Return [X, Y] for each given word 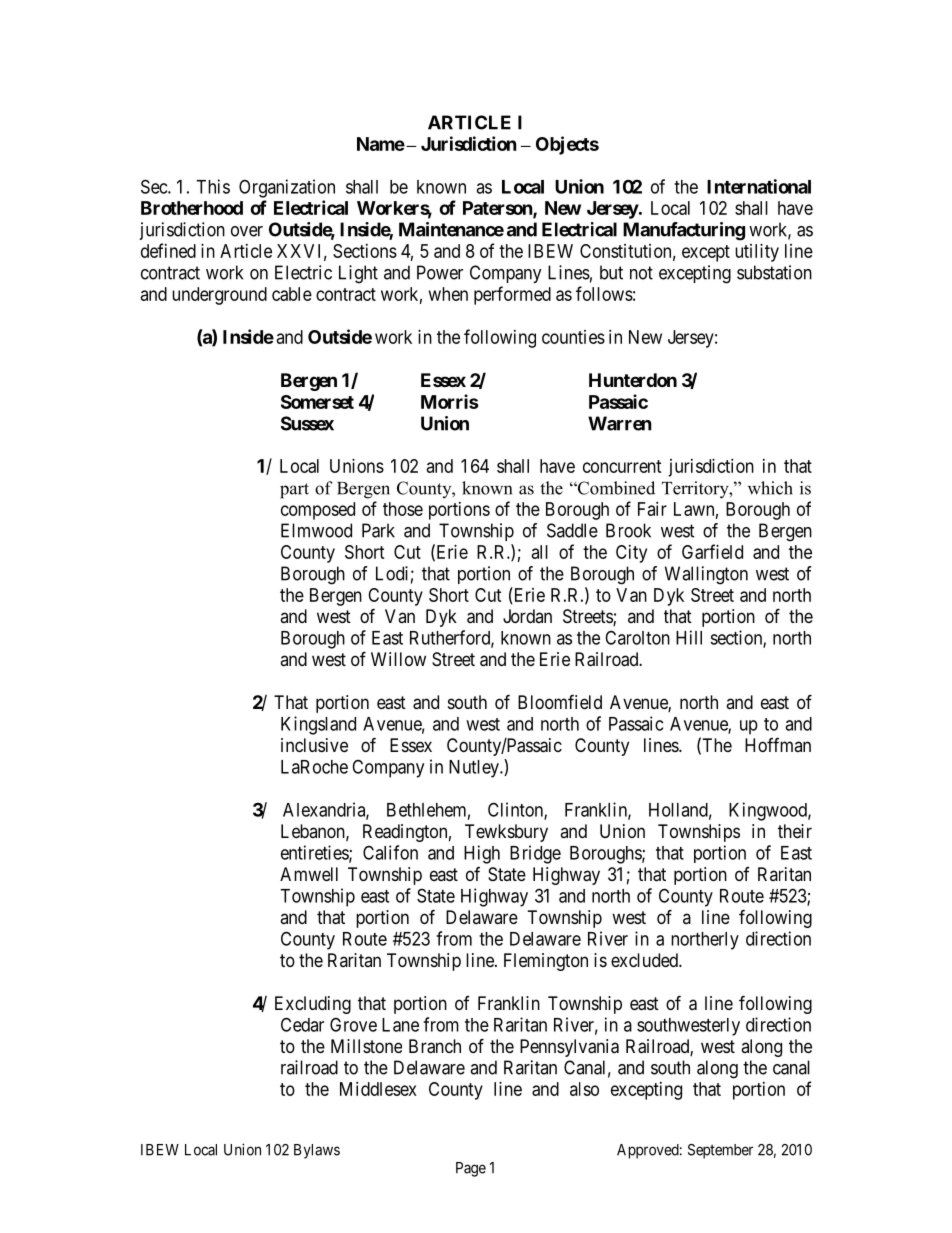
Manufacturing [684, 231]
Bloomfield [560, 701]
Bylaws [317, 1151]
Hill [689, 637]
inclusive [314, 745]
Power [440, 272]
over [247, 231]
